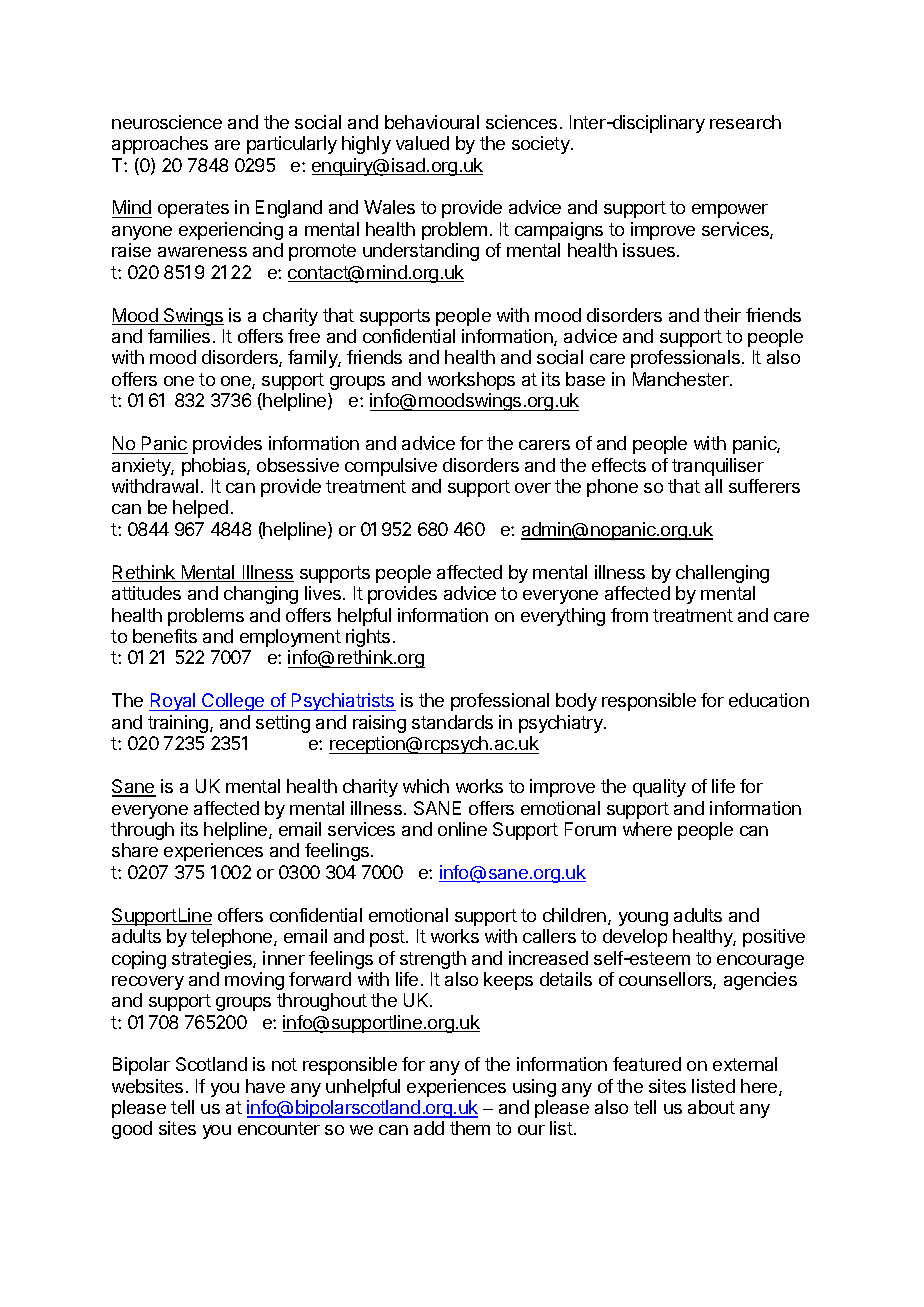 The height and width of the screenshot is (1307, 924). What do you see at coordinates (745, 122) in the screenshot?
I see `research` at bounding box center [745, 122].
